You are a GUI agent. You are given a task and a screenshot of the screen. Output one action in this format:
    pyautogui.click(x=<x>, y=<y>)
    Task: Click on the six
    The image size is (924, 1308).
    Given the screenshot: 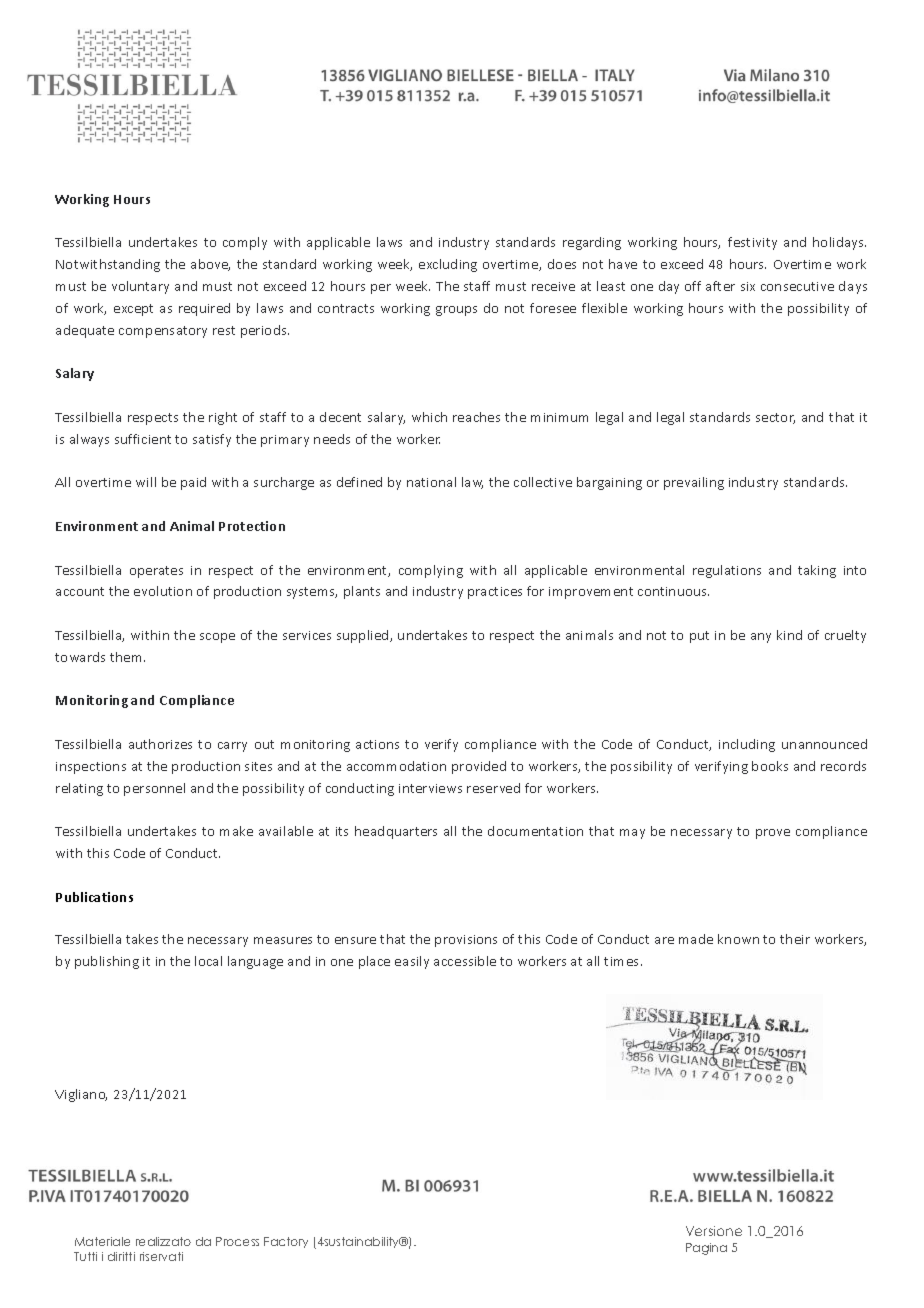 What is the action you would take?
    pyautogui.click(x=748, y=286)
